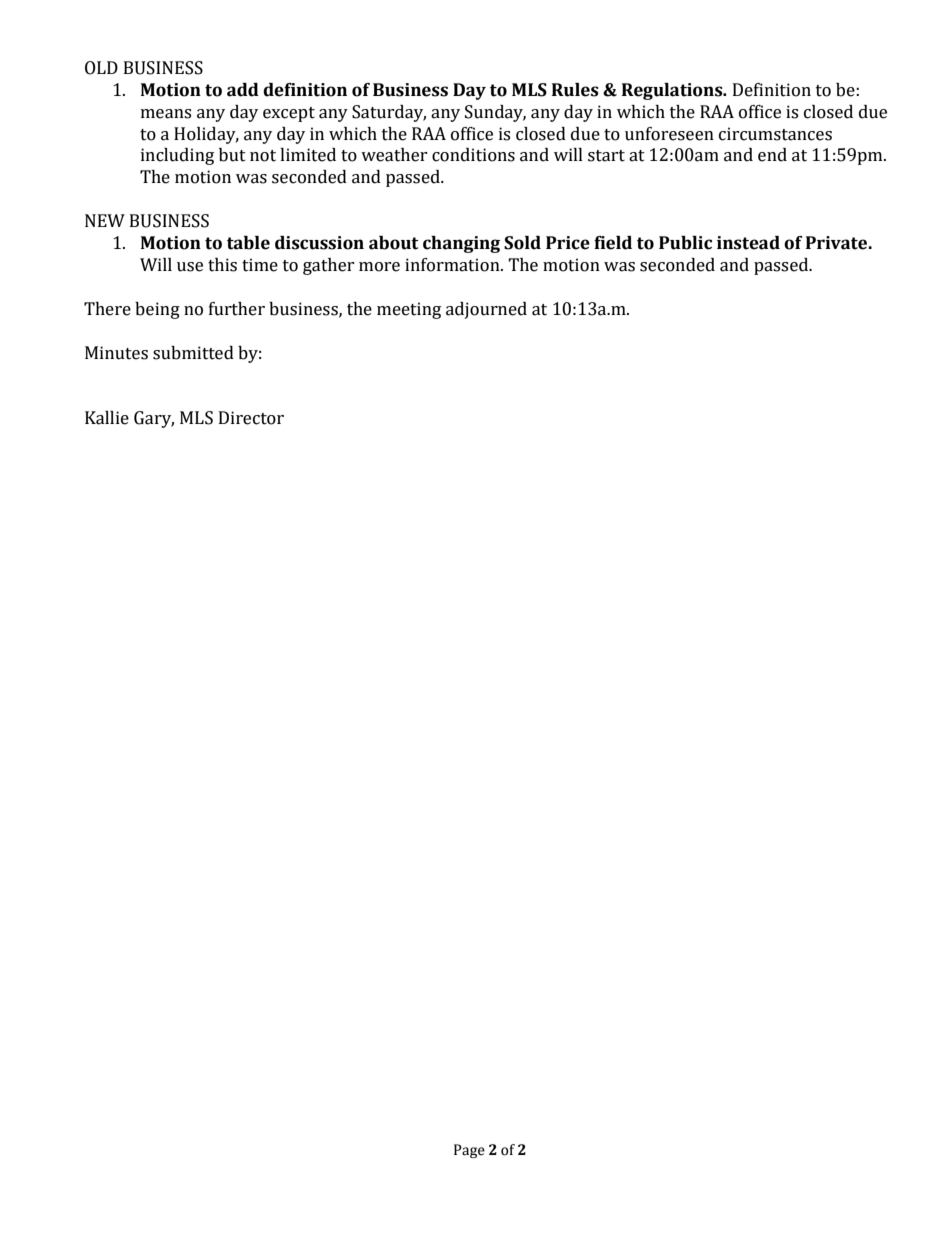 The height and width of the screenshot is (1233, 952). I want to click on means, so click(166, 114).
